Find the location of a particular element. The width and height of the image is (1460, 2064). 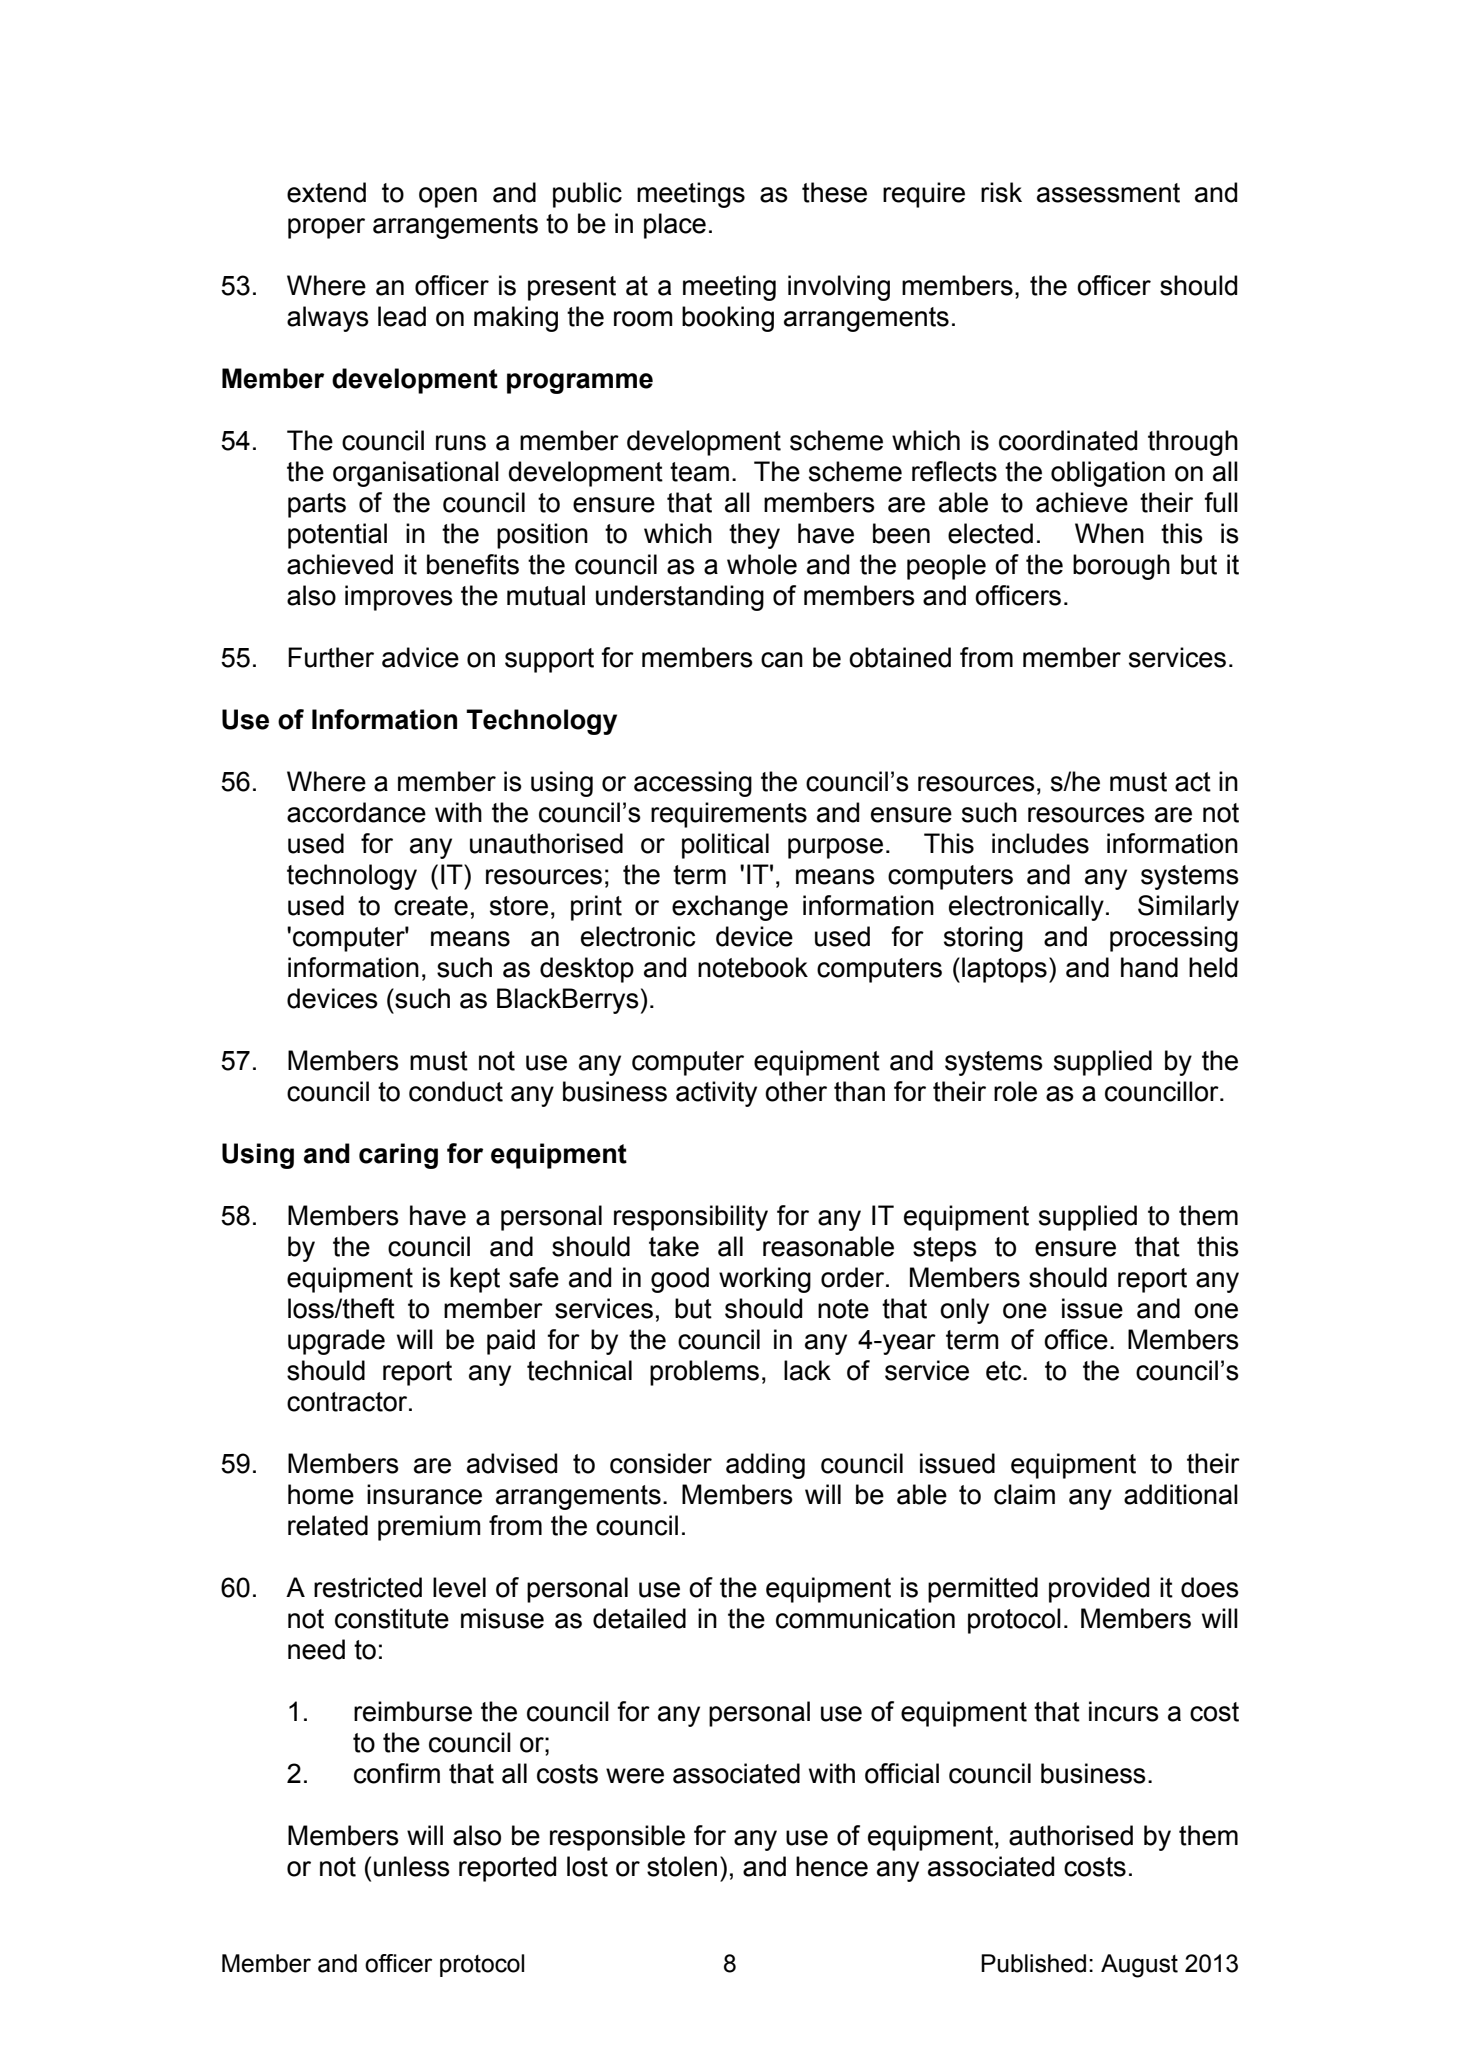

problems is located at coordinates (704, 1373).
